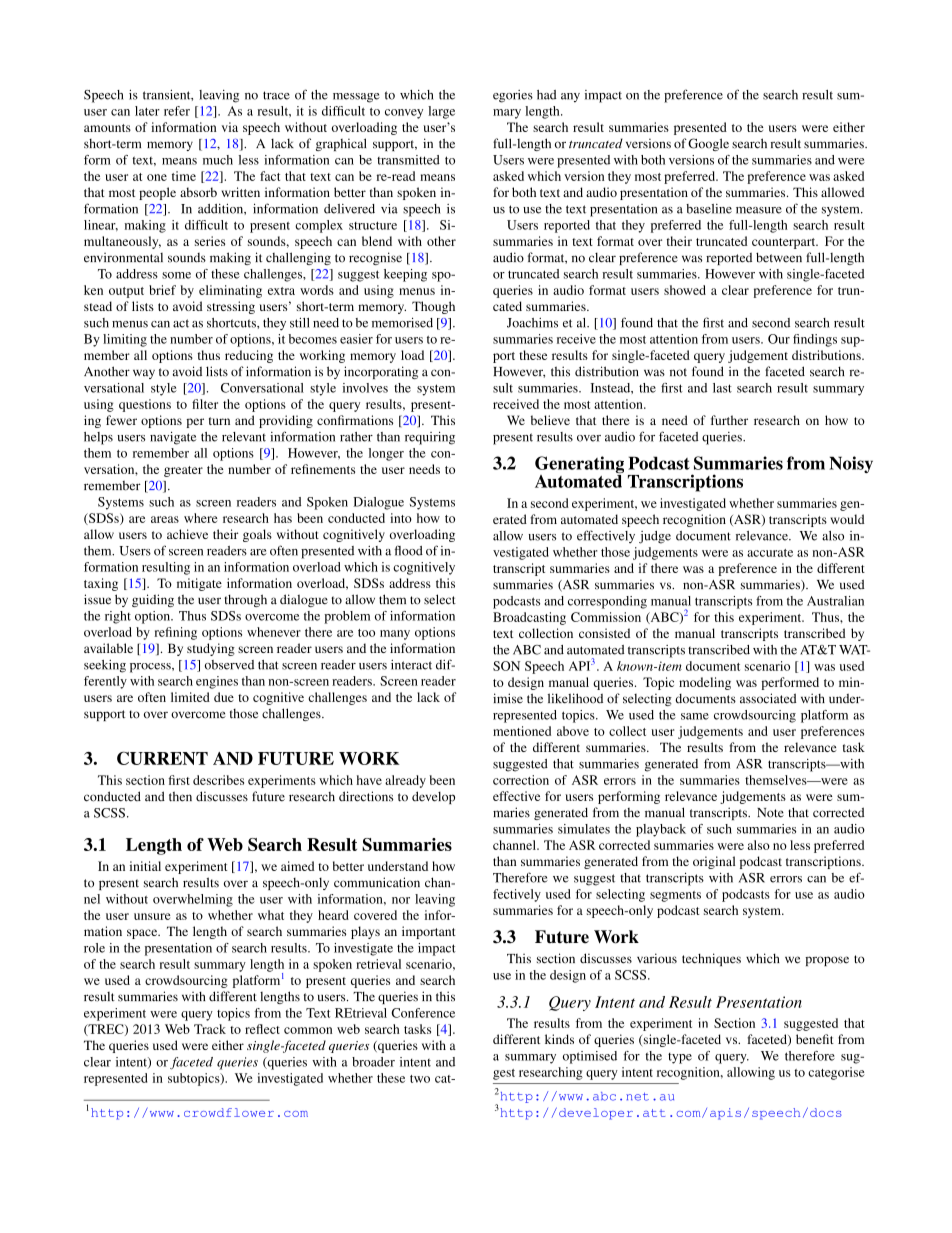 The image size is (952, 1233). I want to click on findings, so click(815, 340).
